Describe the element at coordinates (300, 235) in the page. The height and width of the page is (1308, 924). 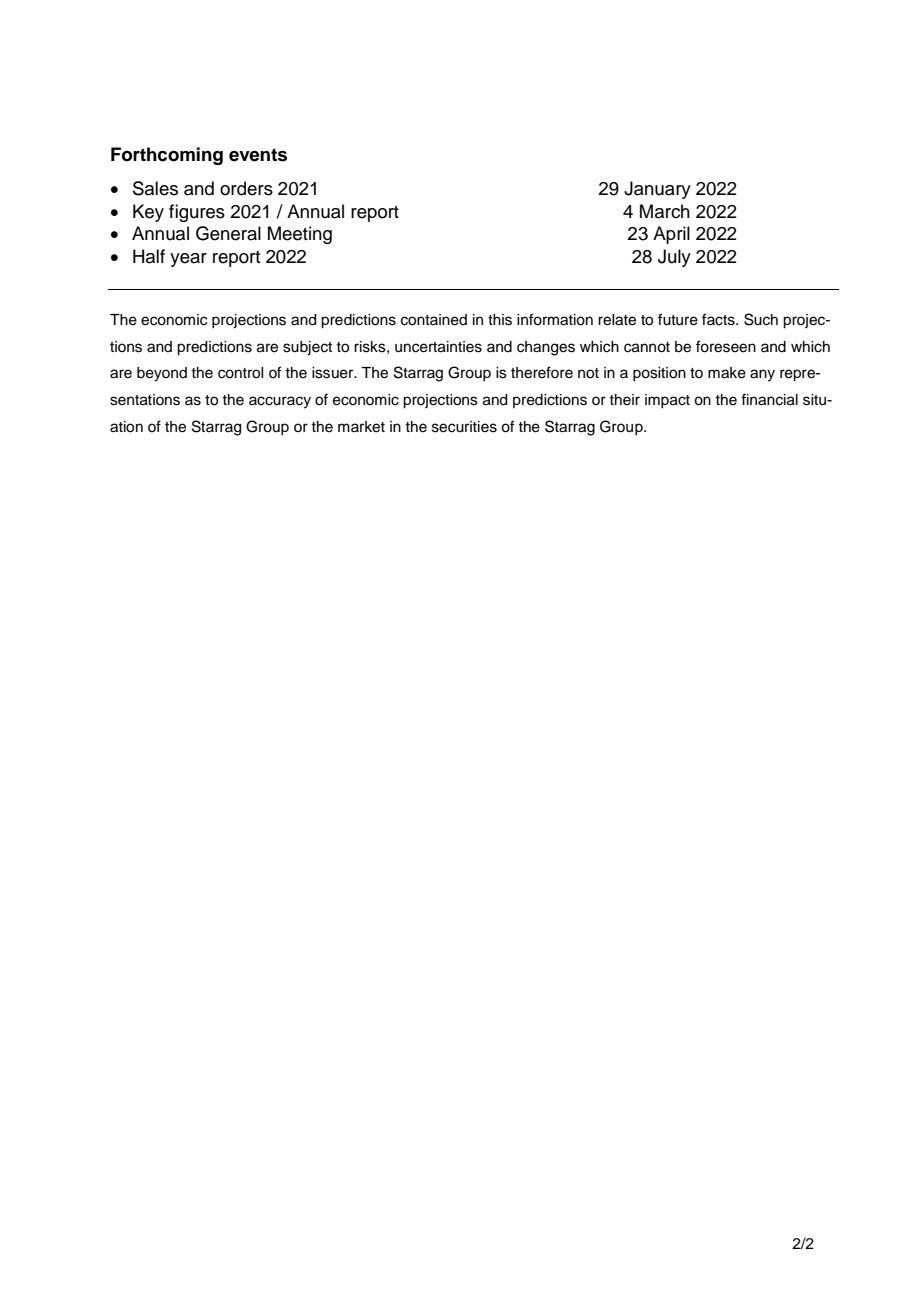
I see `Meeting` at that location.
